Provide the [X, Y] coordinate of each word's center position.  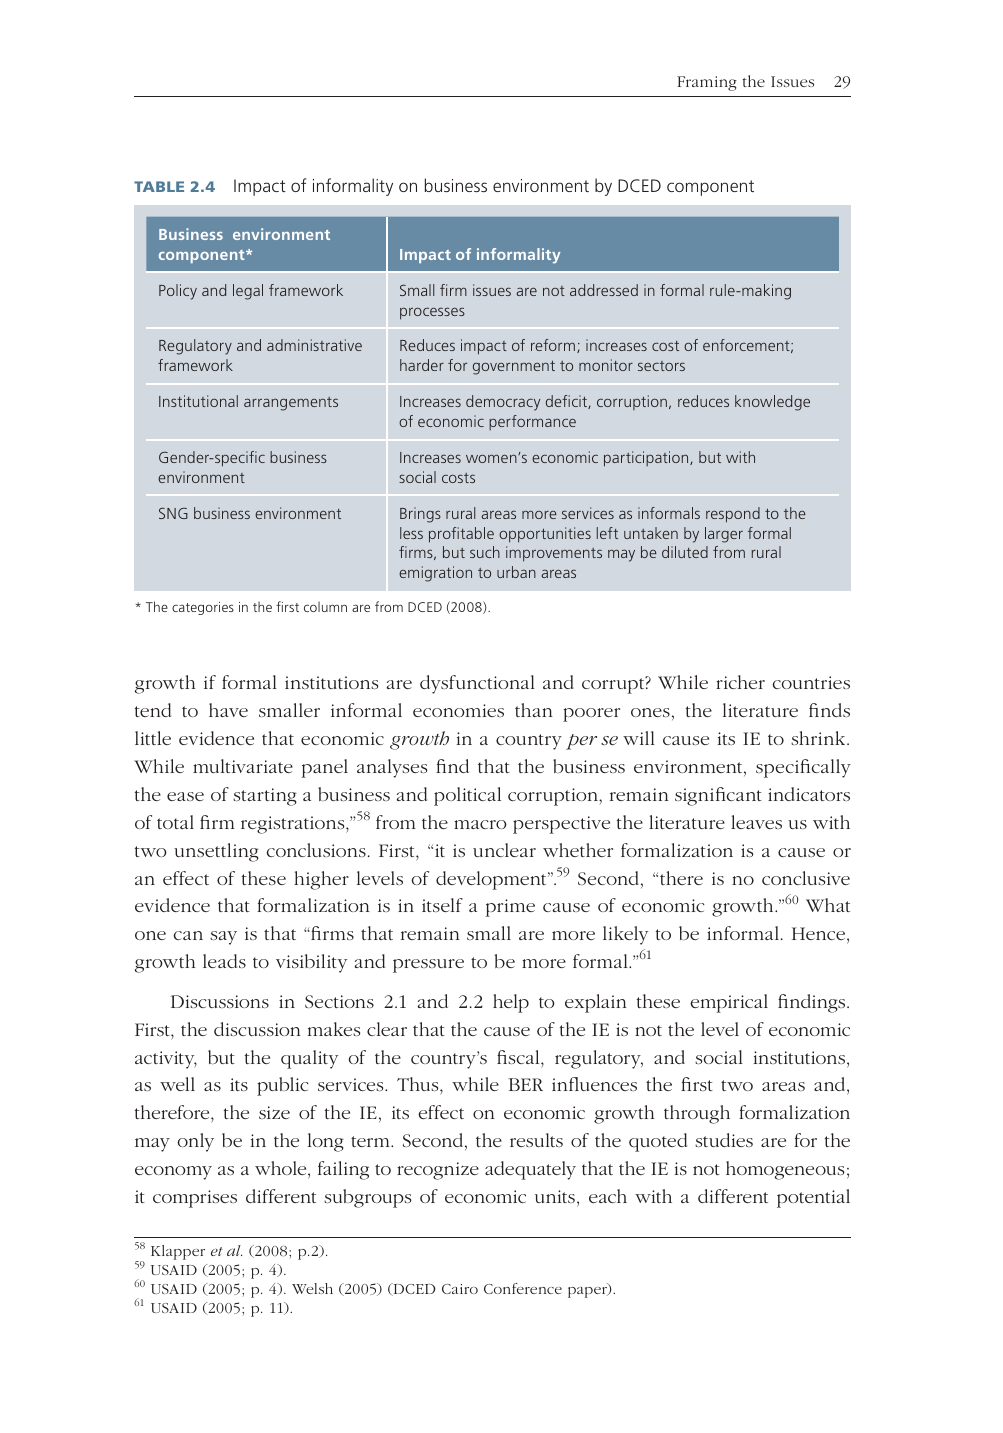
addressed [604, 290]
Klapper [178, 1252]
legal [248, 292]
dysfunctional [477, 684]
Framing [707, 83]
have [228, 710]
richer [740, 682]
